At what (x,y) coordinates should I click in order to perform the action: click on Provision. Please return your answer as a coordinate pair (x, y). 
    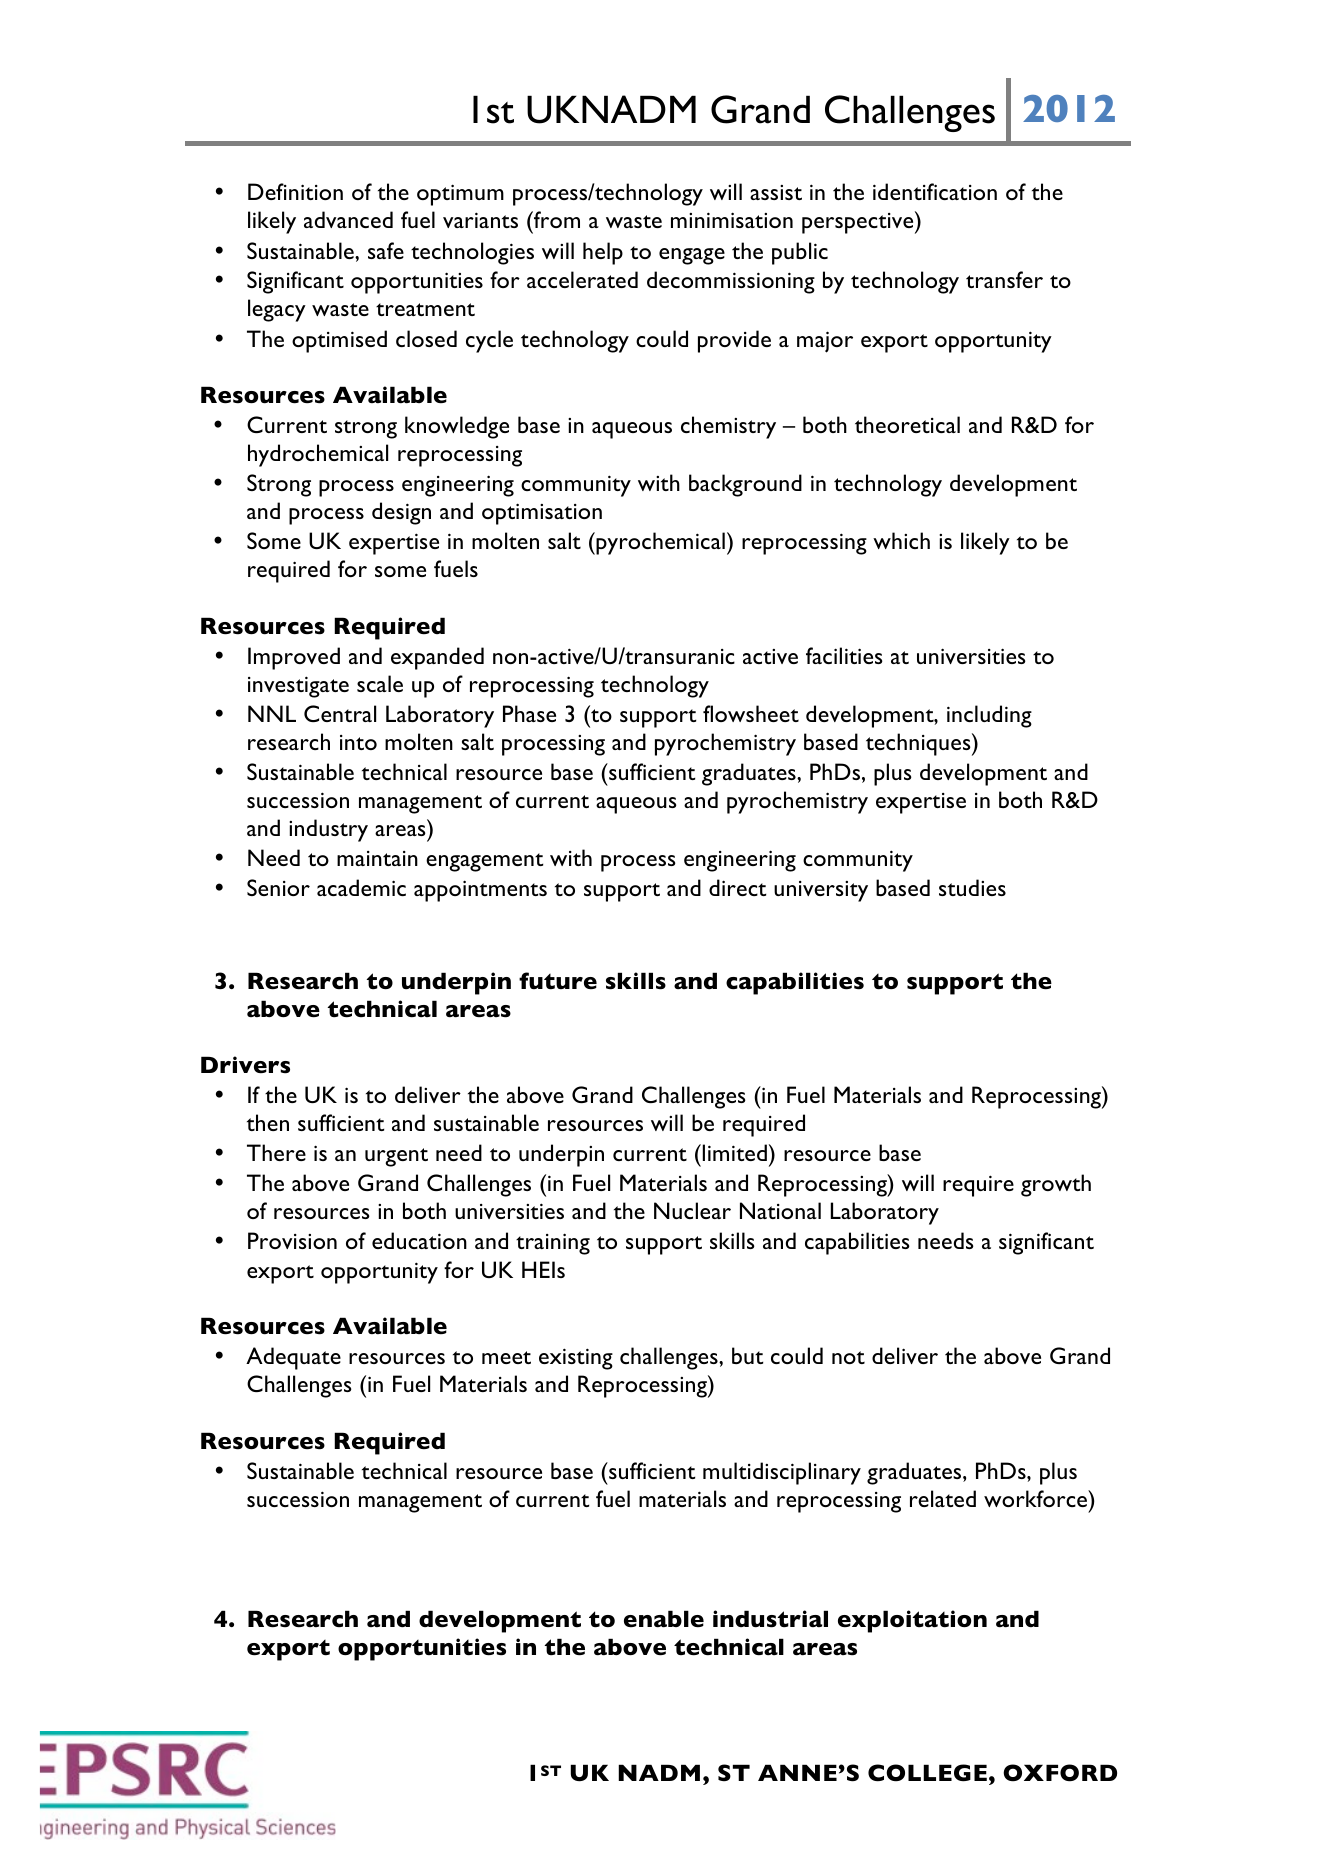
    Looking at the image, I should click on (292, 1240).
